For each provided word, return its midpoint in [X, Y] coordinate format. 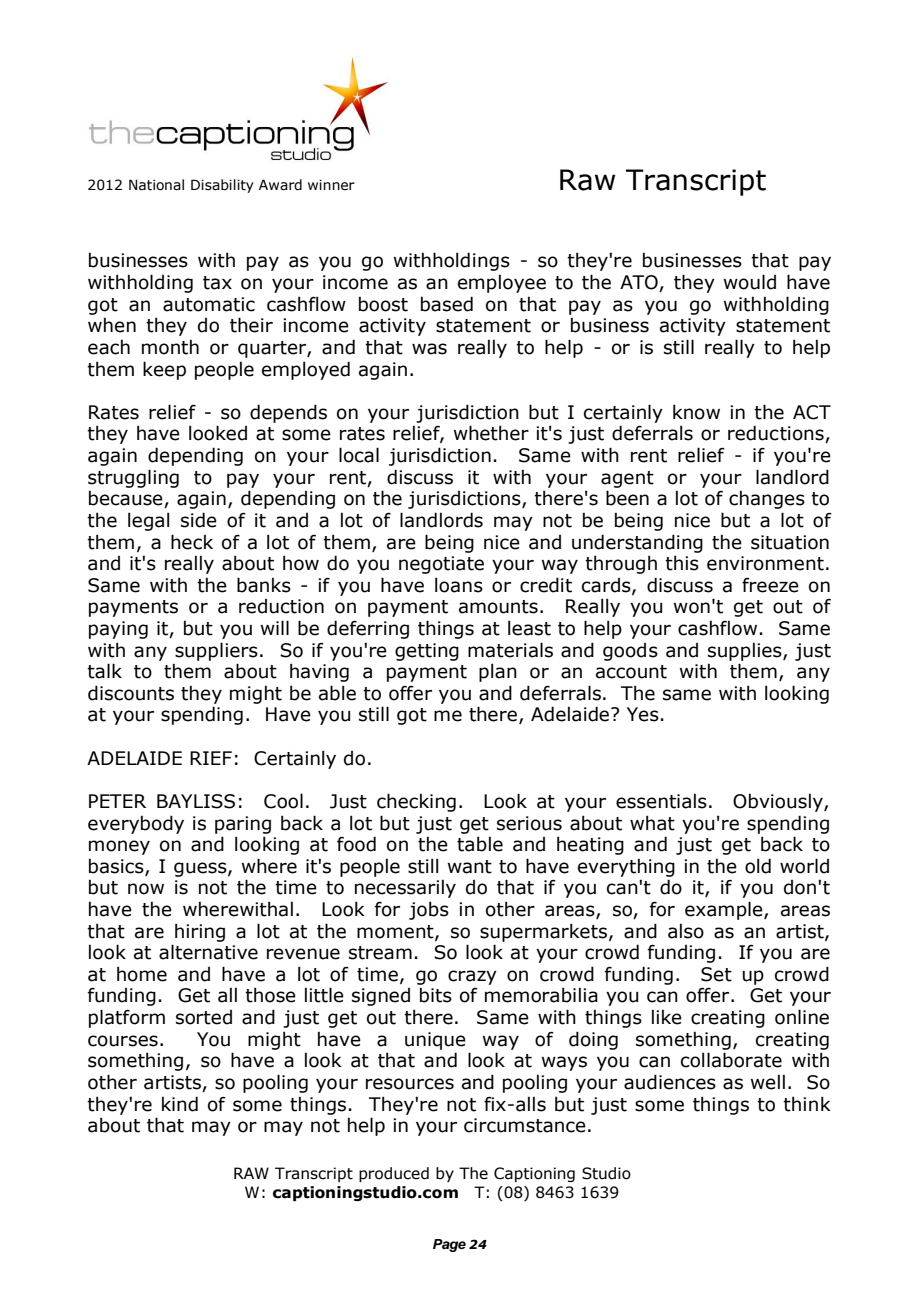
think [807, 1104]
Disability [222, 186]
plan [498, 672]
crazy [472, 977]
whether [491, 433]
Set [716, 974]
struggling [133, 478]
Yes [643, 714]
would [750, 282]
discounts [131, 693]
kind [180, 1104]
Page [449, 1245]
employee [502, 284]
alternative [208, 952]
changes [767, 500]
